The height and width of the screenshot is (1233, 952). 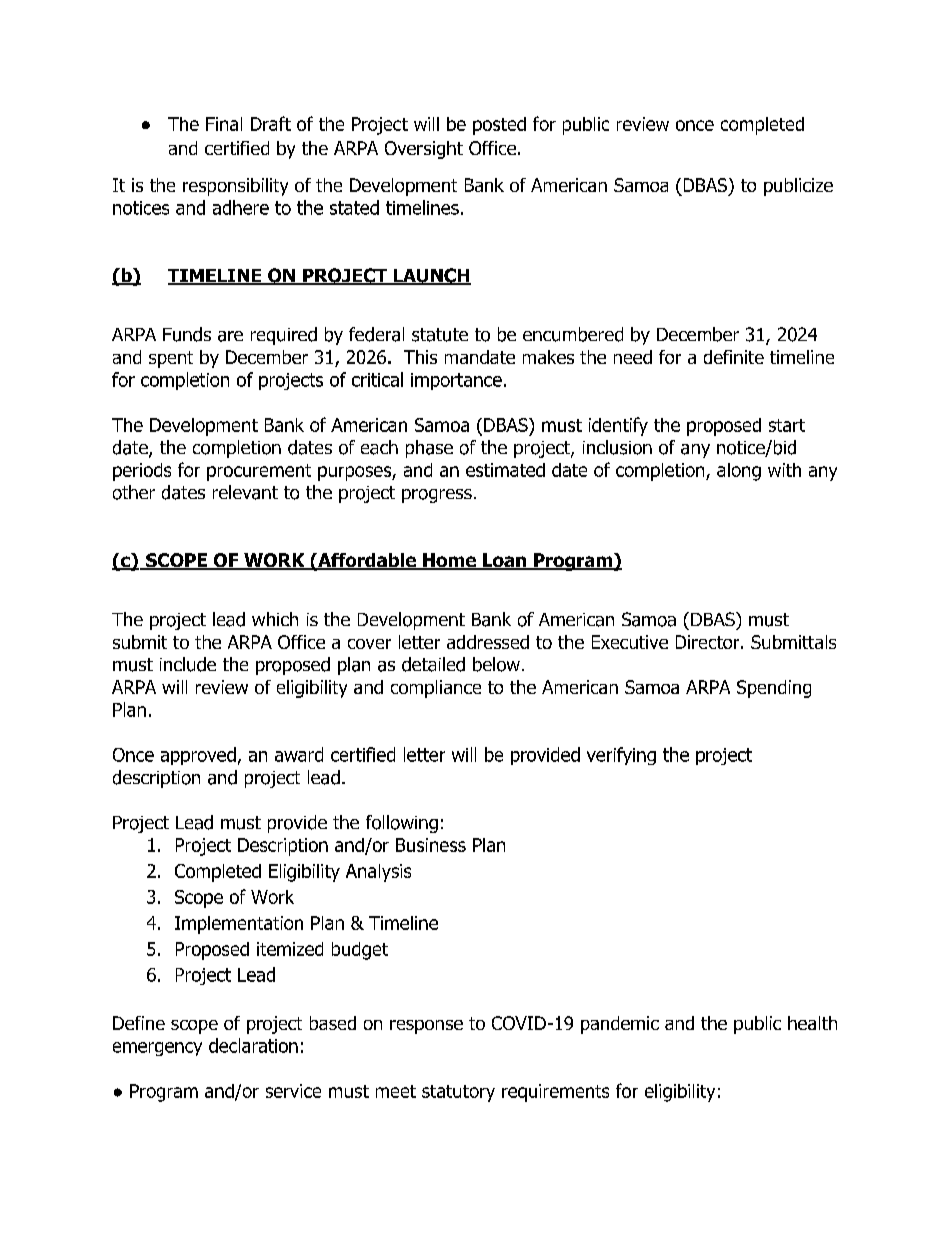 What do you see at coordinates (275, 619) in the screenshot?
I see `which` at bounding box center [275, 619].
